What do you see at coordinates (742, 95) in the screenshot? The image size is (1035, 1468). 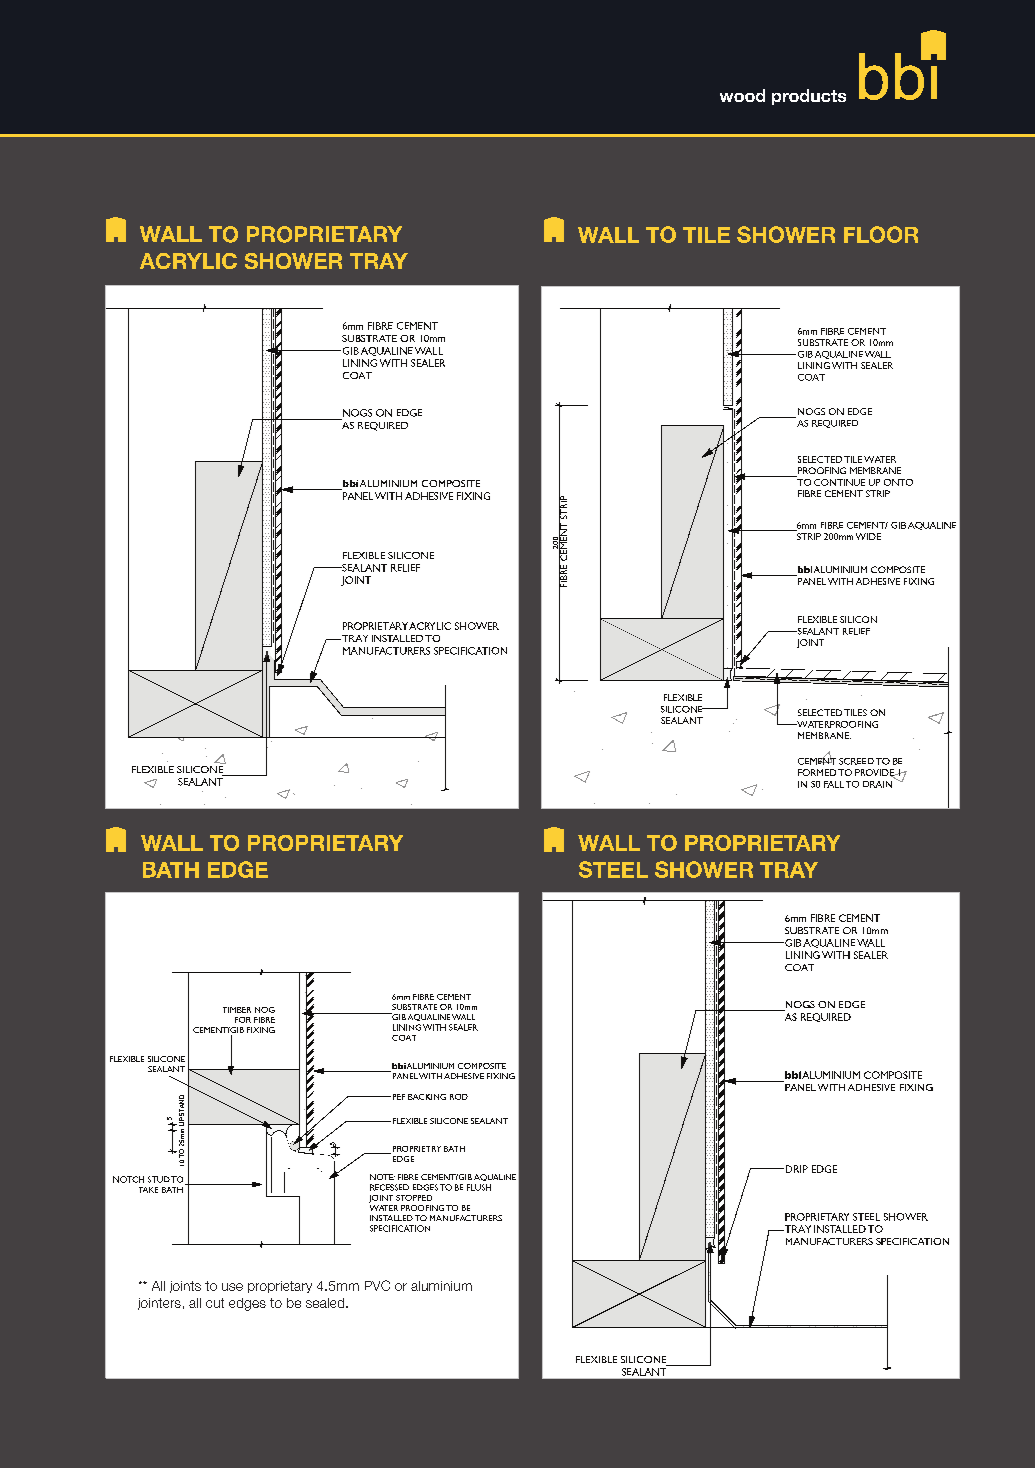 I see `wood` at bounding box center [742, 95].
